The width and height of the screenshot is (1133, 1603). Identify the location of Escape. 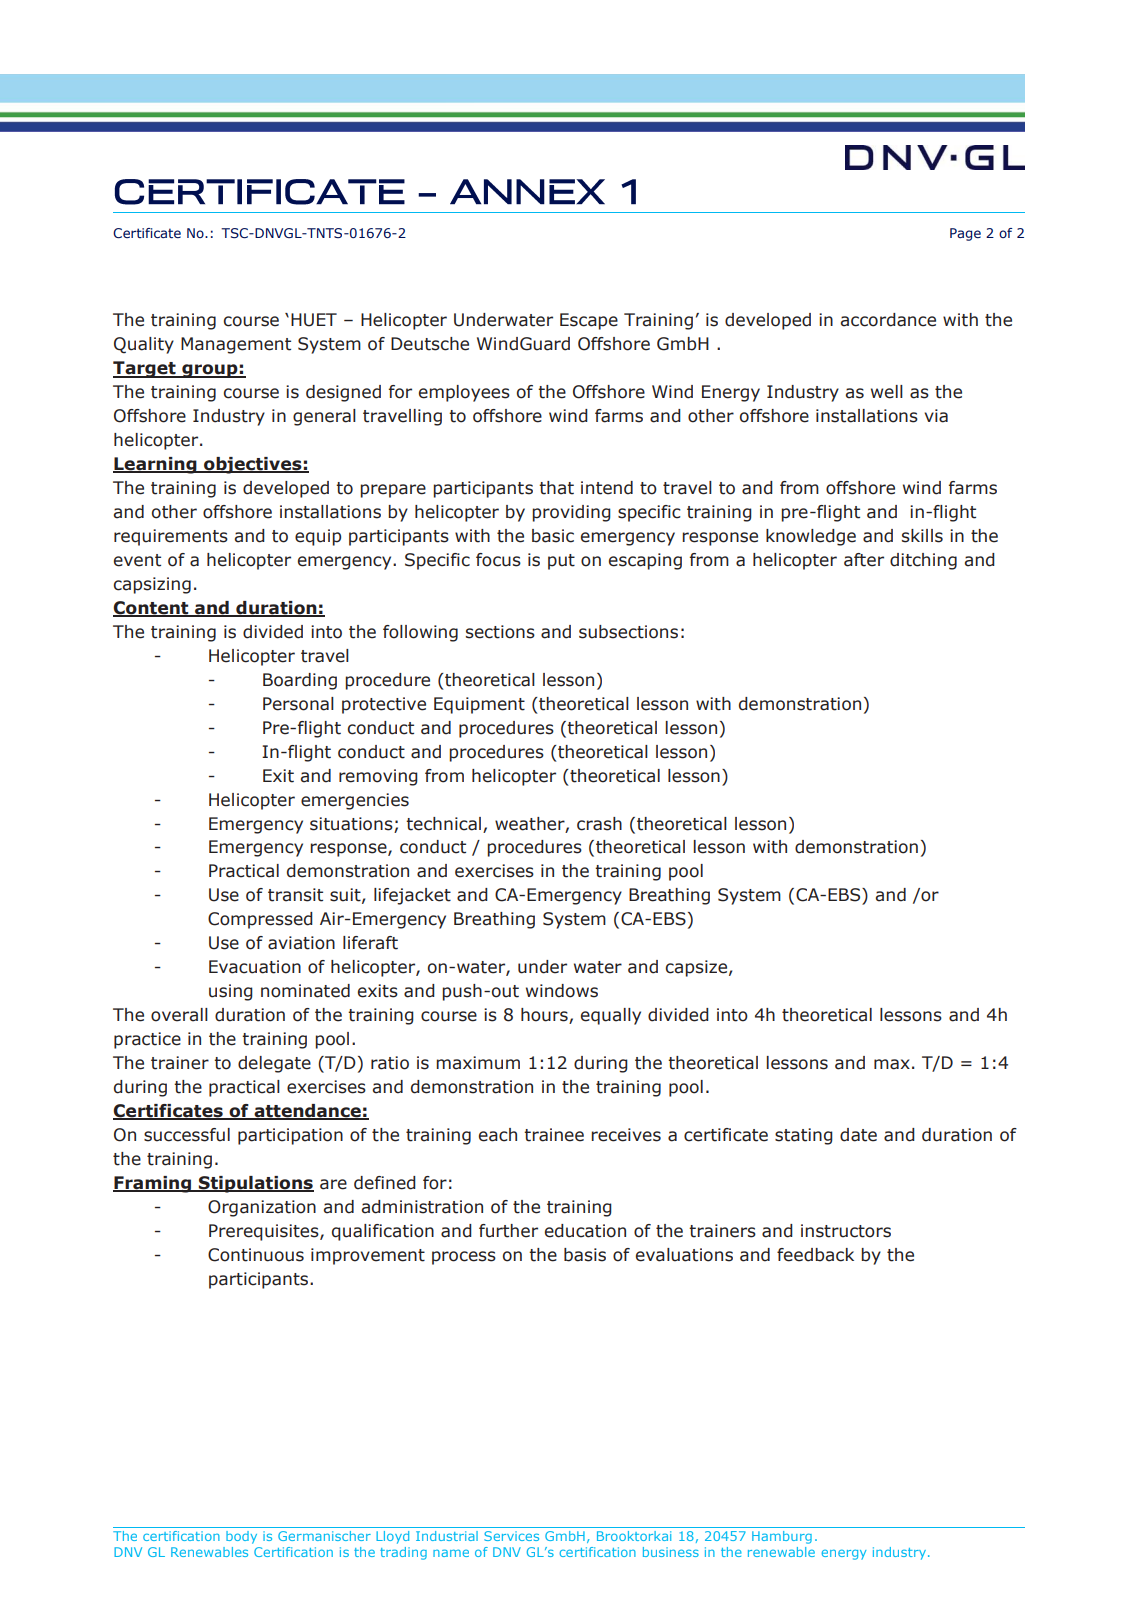
(589, 321).
